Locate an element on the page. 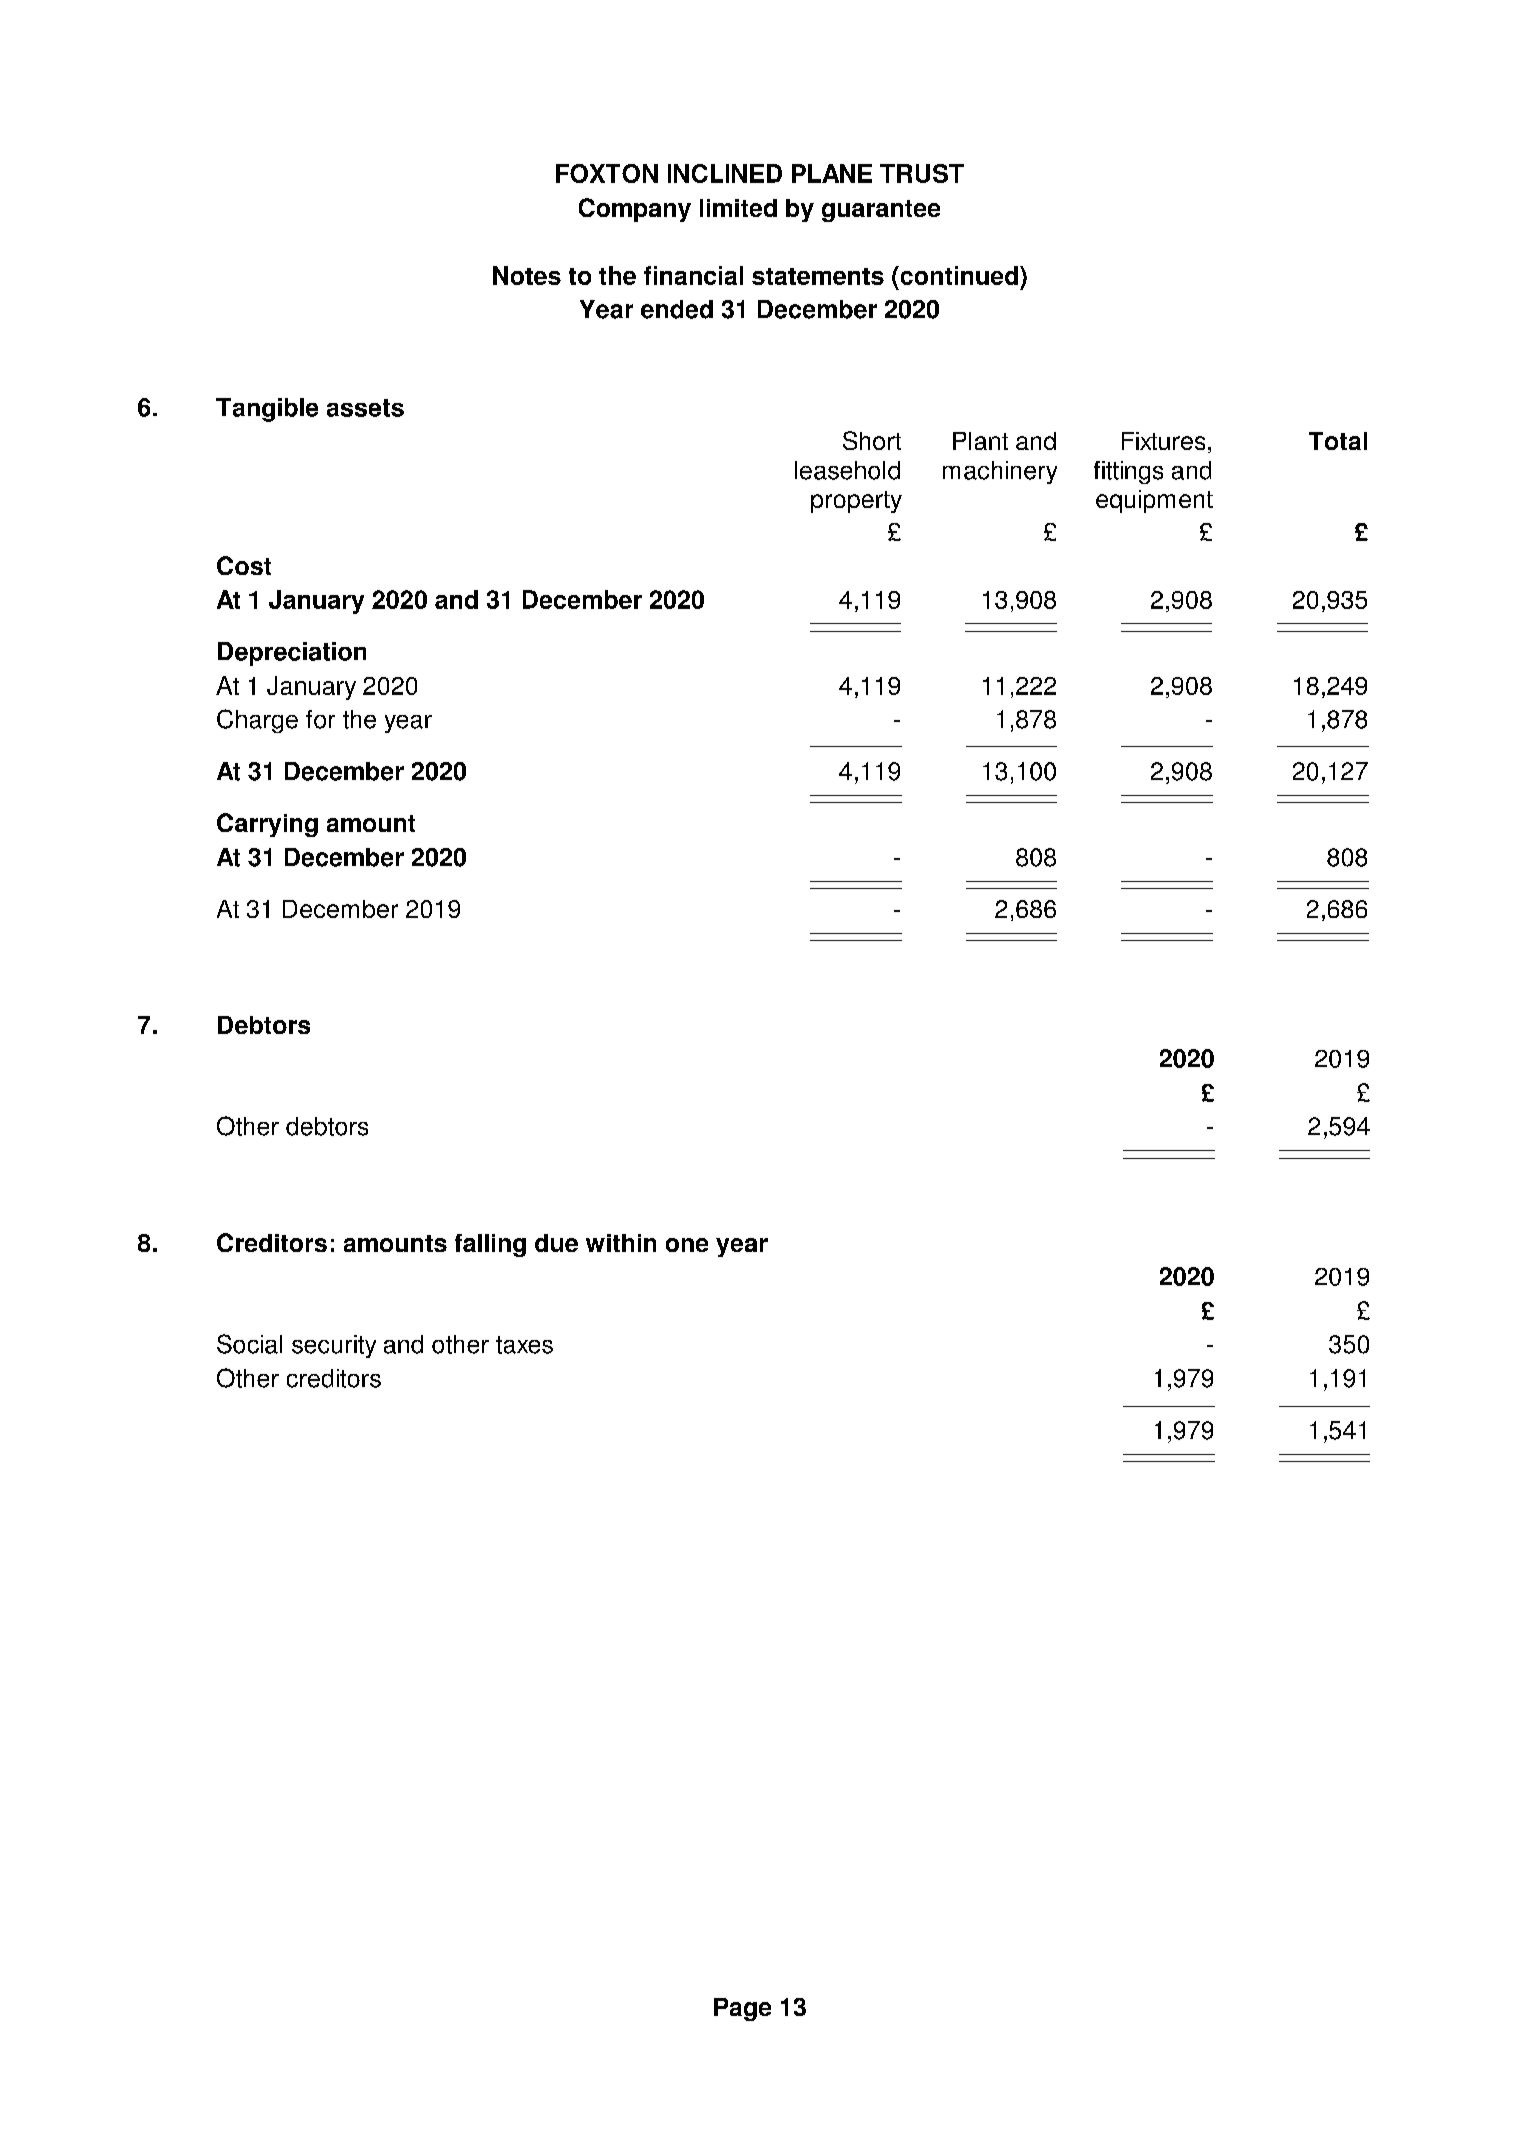 This document has width=1514, height=2141. continued is located at coordinates (958, 275).
